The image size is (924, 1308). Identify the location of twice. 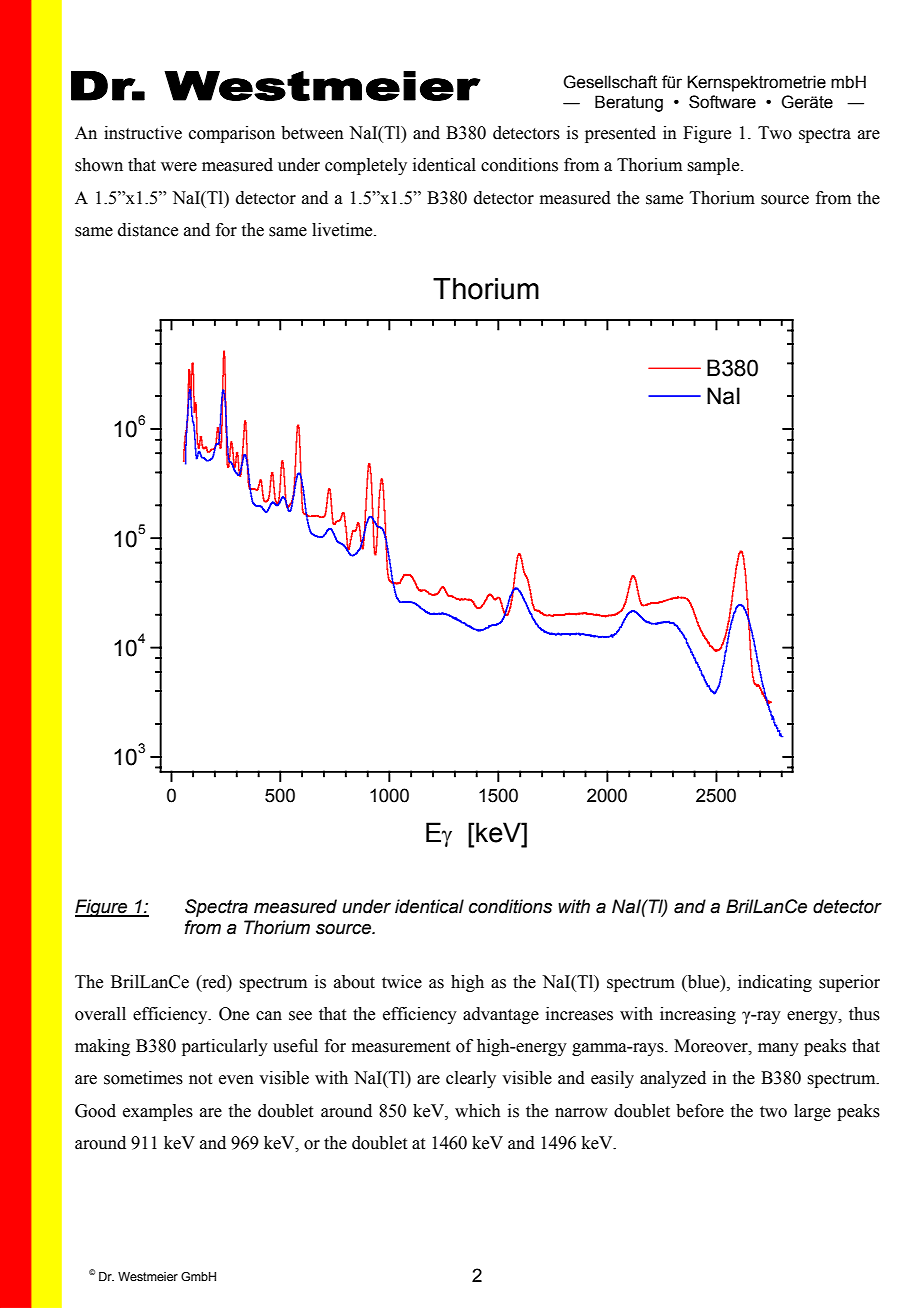
(402, 982).
